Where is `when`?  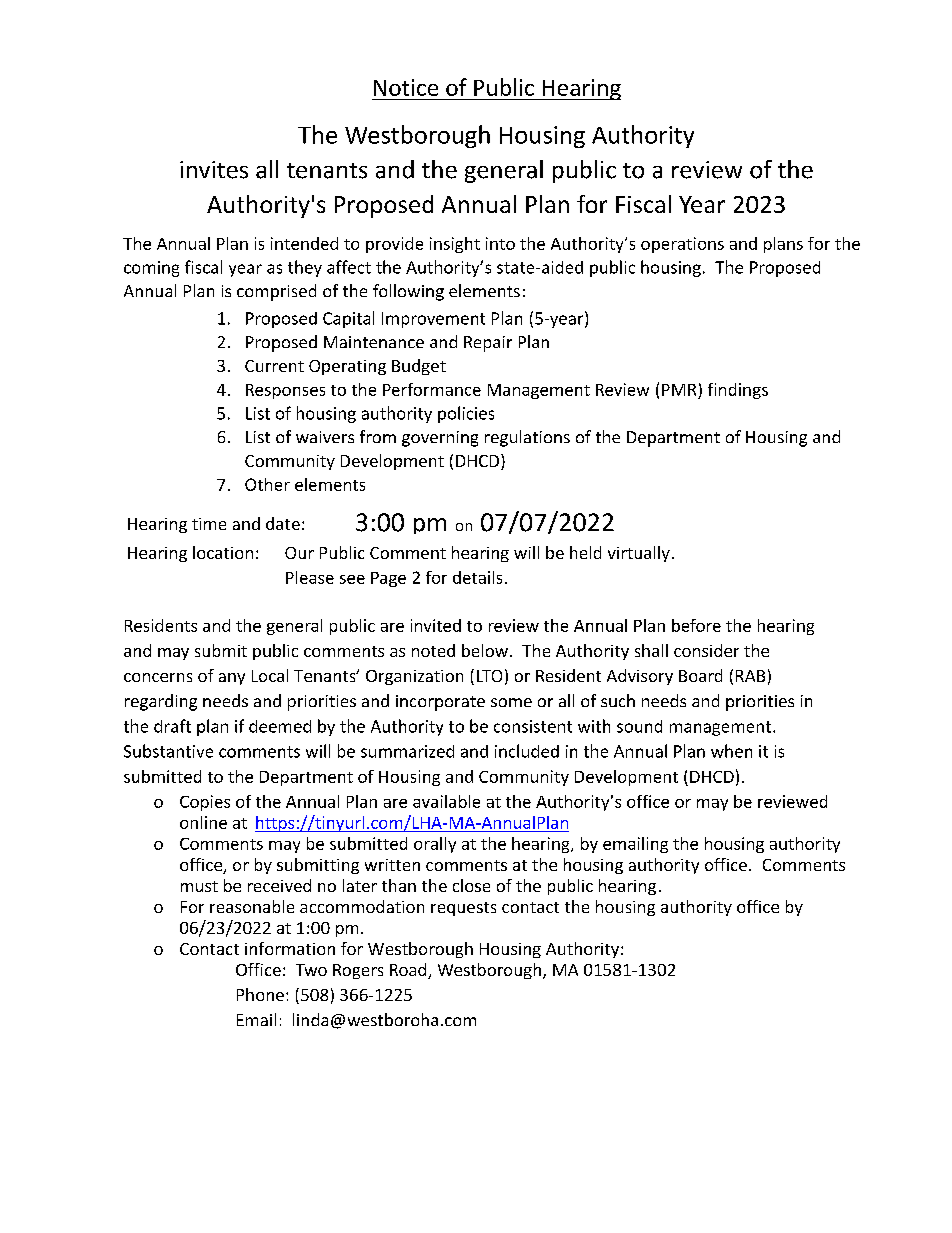
when is located at coordinates (731, 751).
